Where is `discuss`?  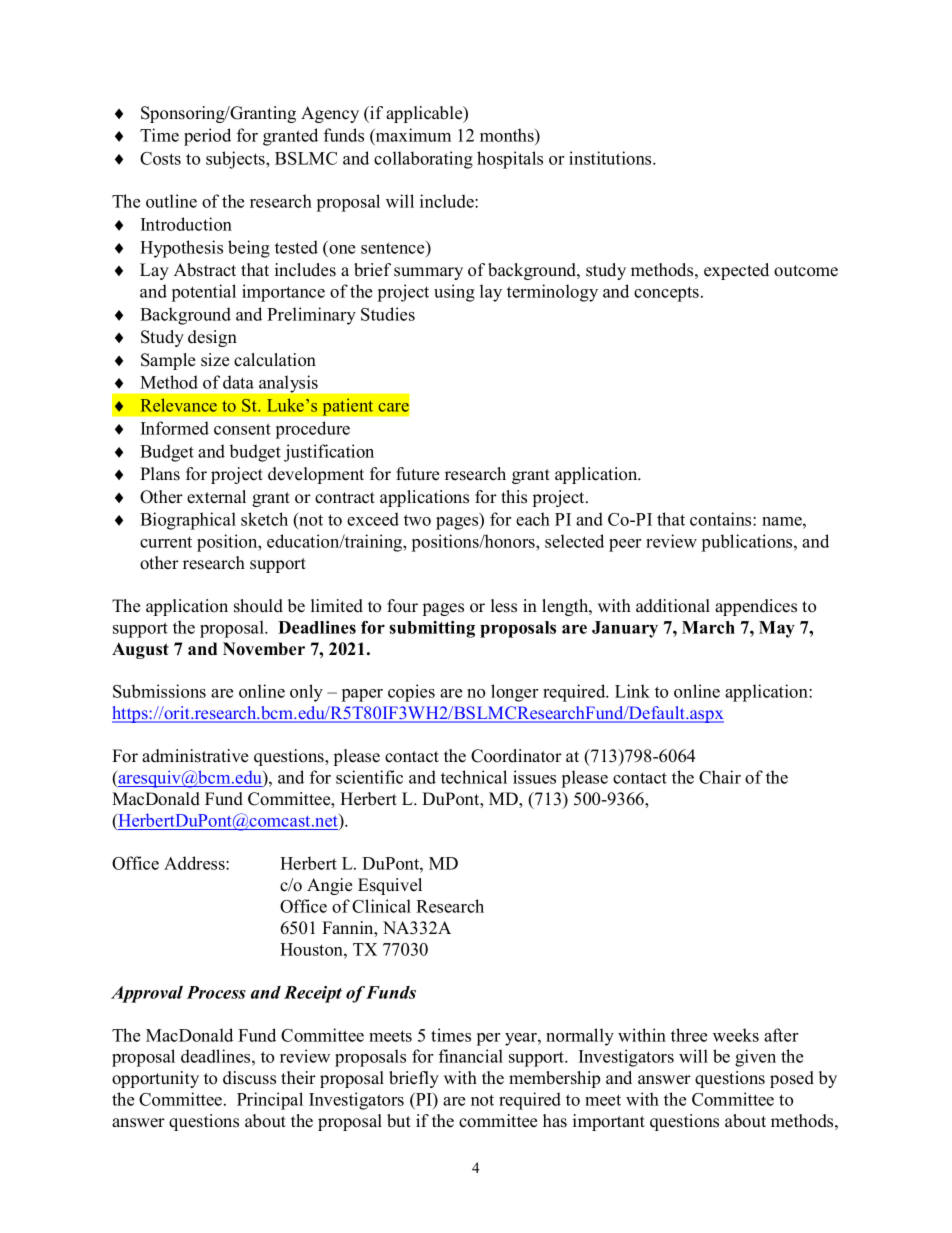 discuss is located at coordinates (249, 1078).
